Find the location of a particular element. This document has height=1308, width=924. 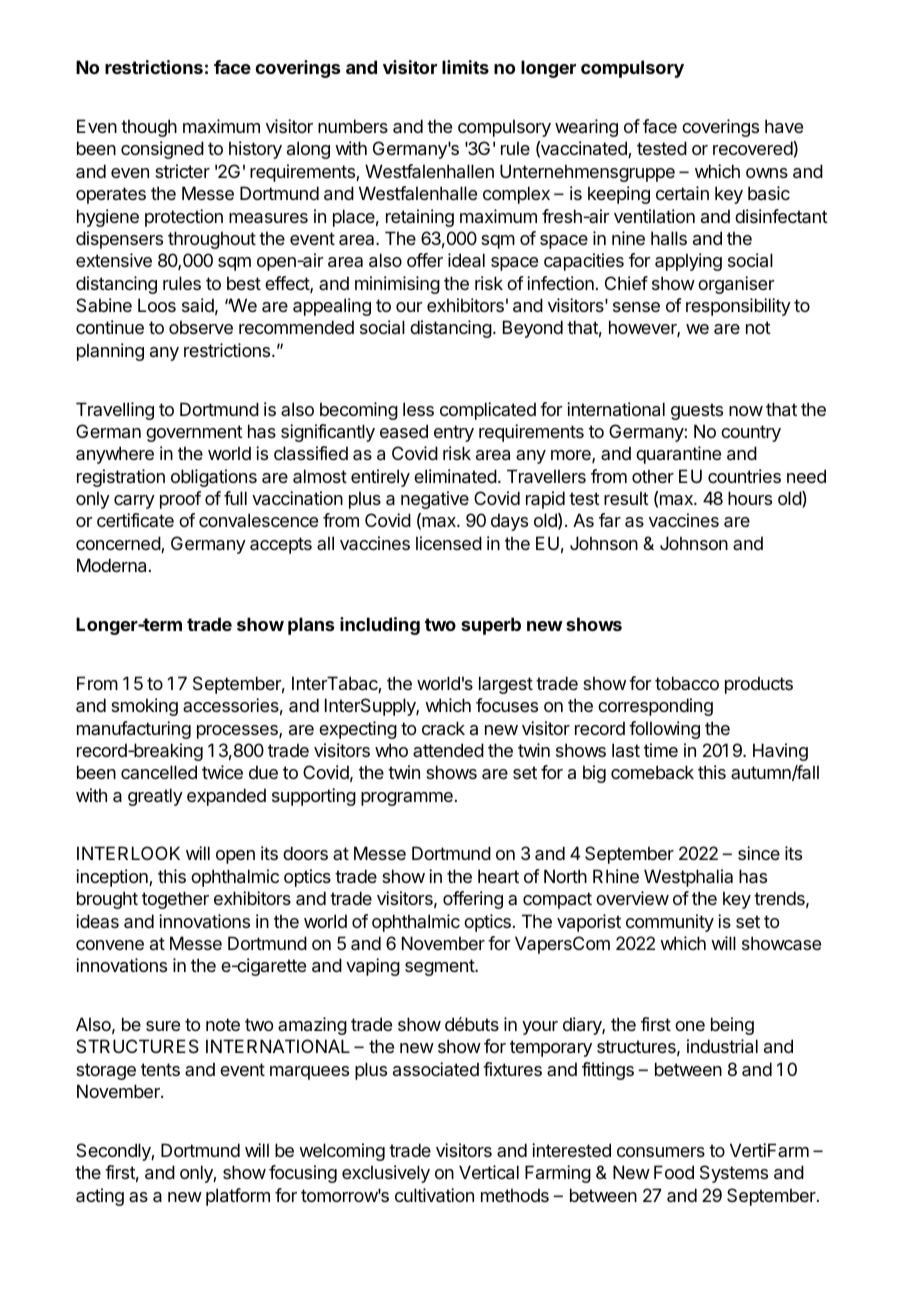

limits is located at coordinates (465, 67).
